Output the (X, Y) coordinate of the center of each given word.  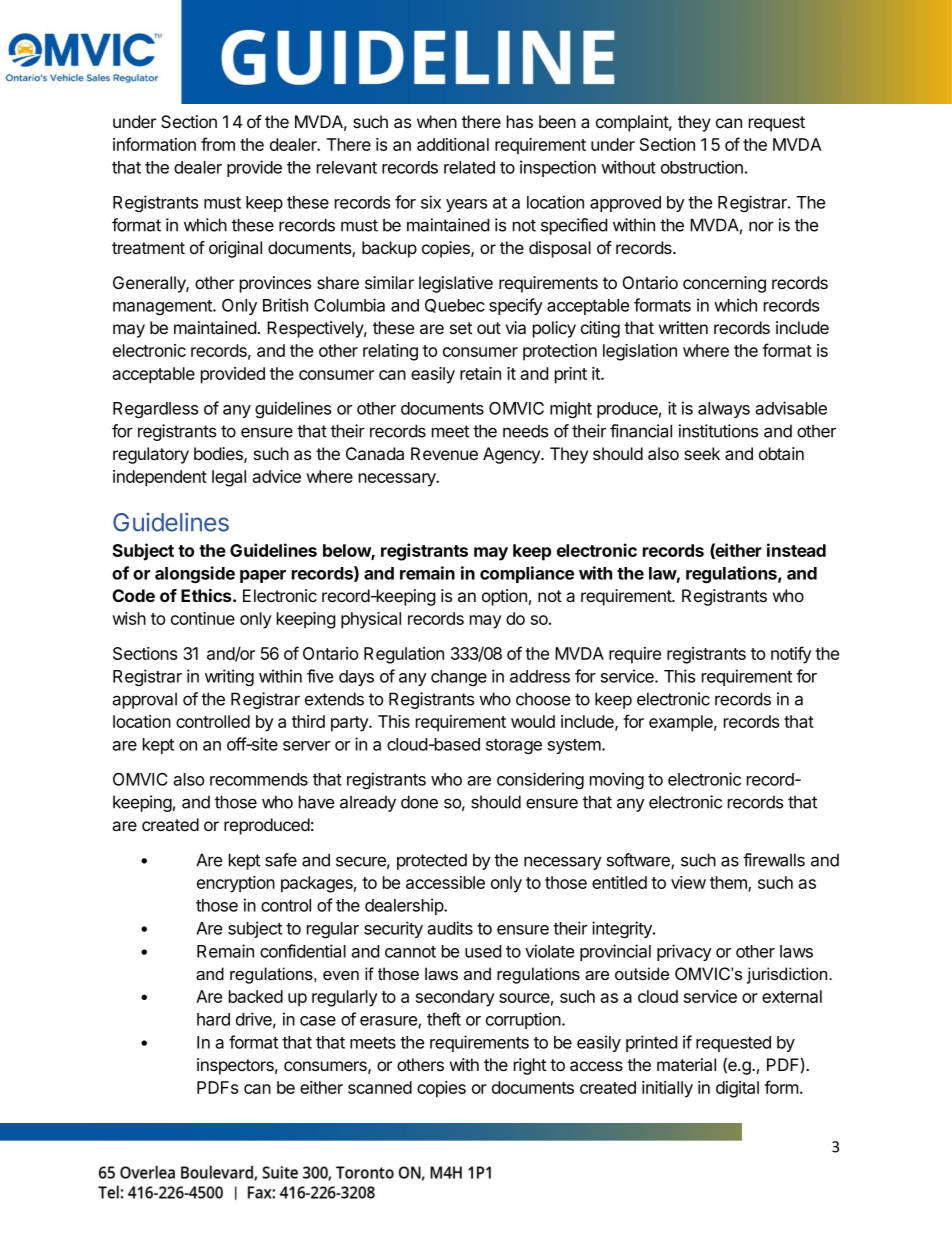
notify (791, 655)
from (218, 144)
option (504, 597)
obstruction (702, 167)
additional (453, 144)
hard (213, 1019)
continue (203, 618)
